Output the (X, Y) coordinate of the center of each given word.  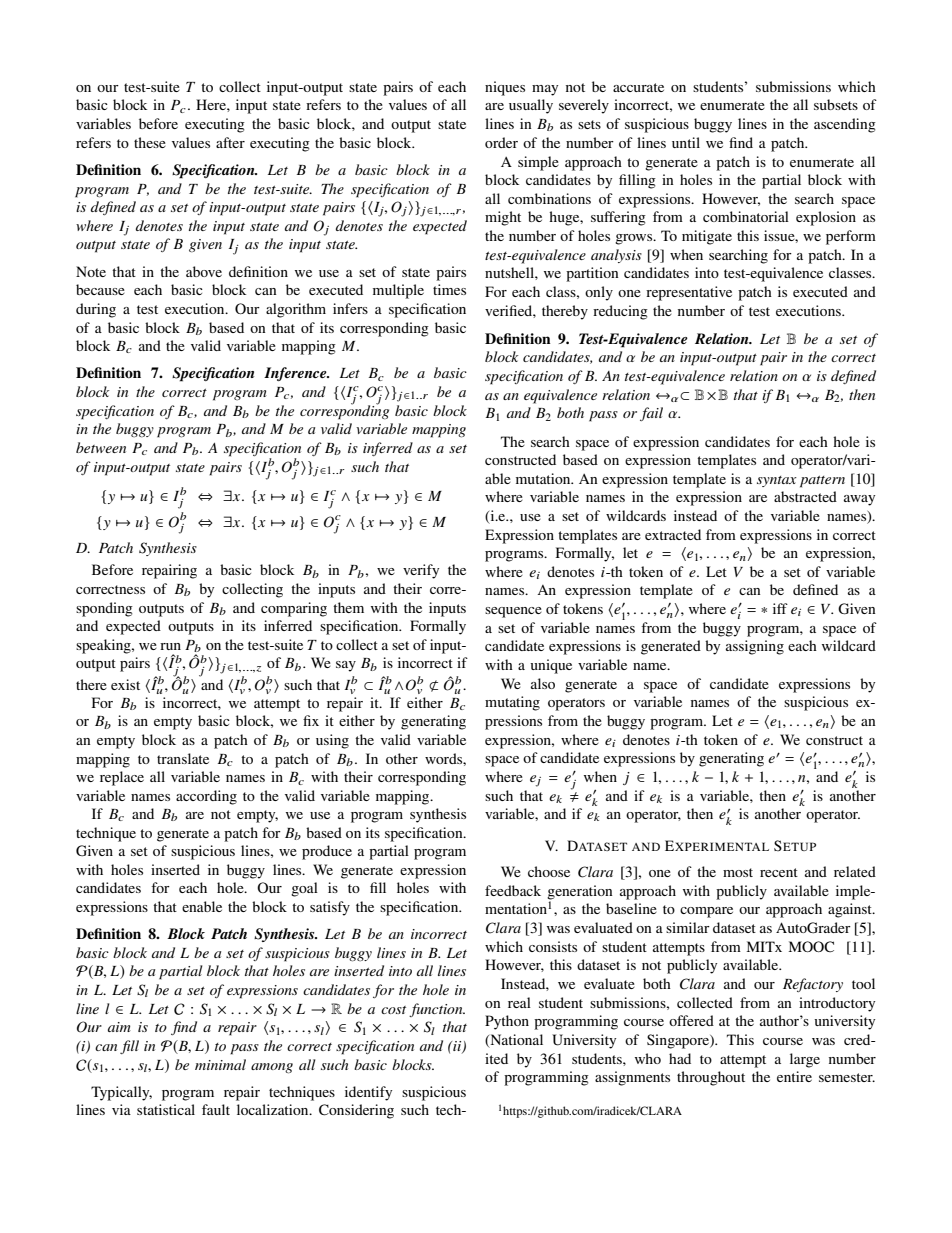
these (150, 142)
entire (794, 1076)
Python (507, 1022)
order (501, 142)
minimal (220, 1064)
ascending (845, 125)
